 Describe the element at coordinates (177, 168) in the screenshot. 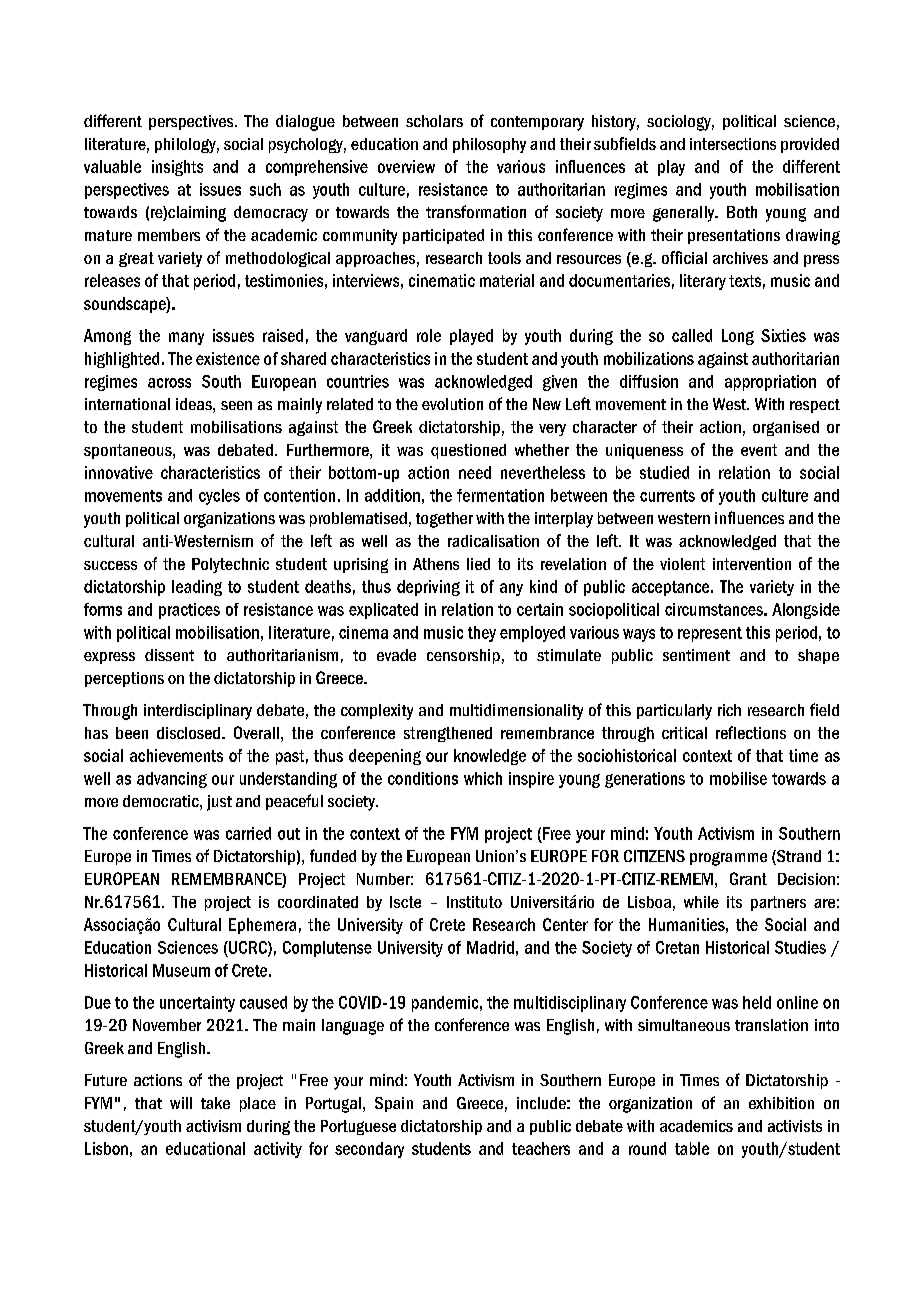

I see `insights` at that location.
